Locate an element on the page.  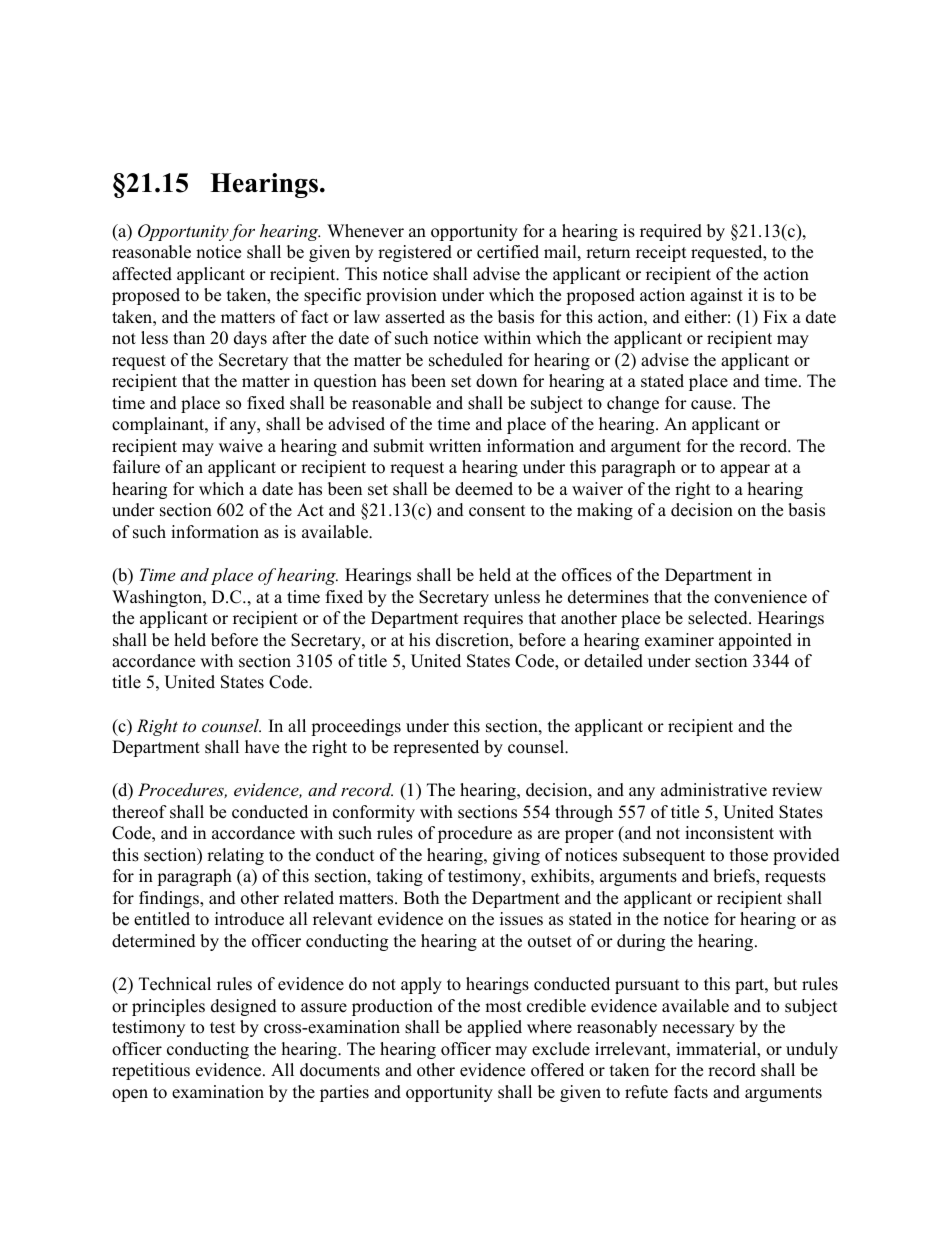
repetitious is located at coordinates (151, 1071).
